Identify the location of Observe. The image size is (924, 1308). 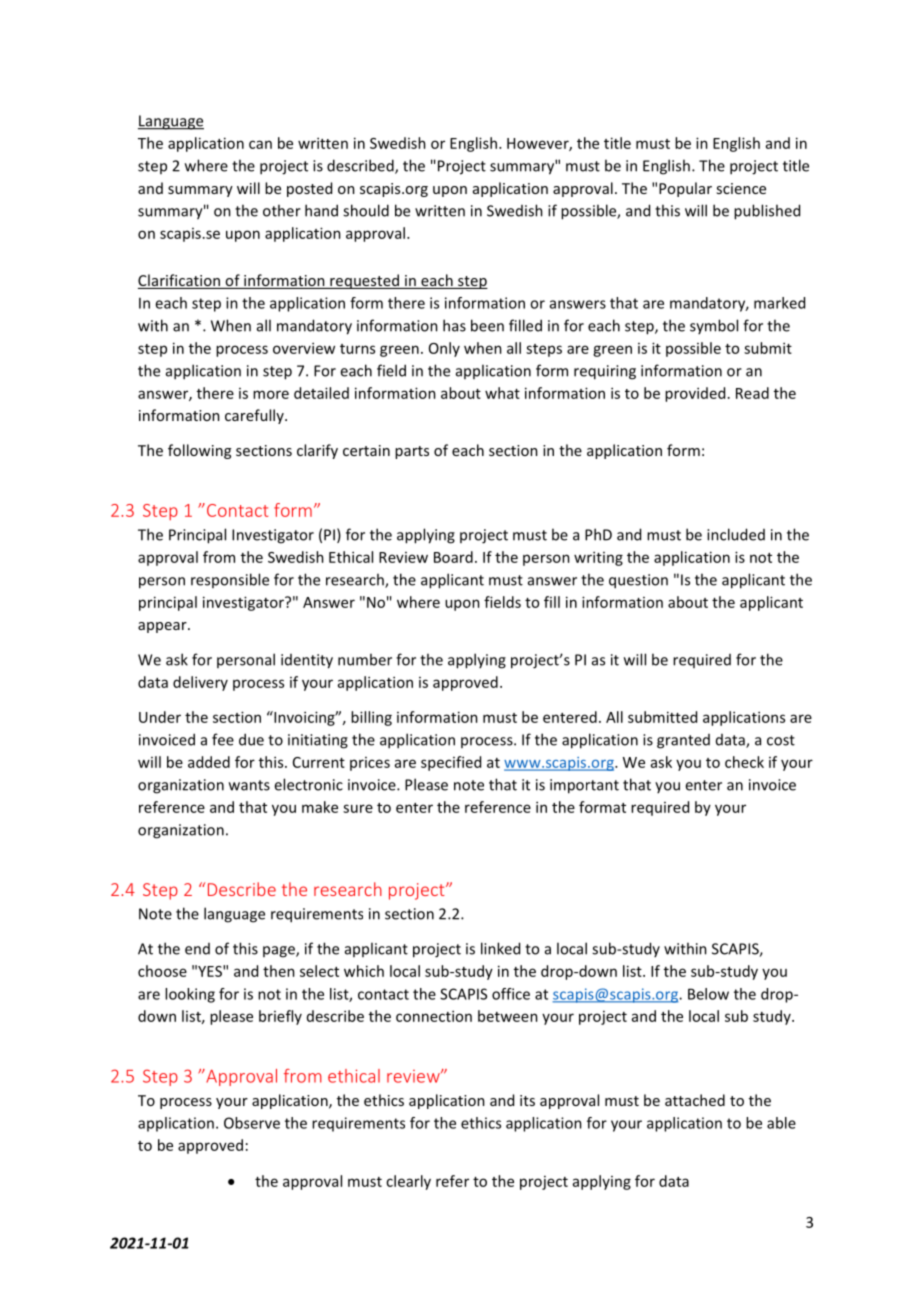
(252, 1123).
